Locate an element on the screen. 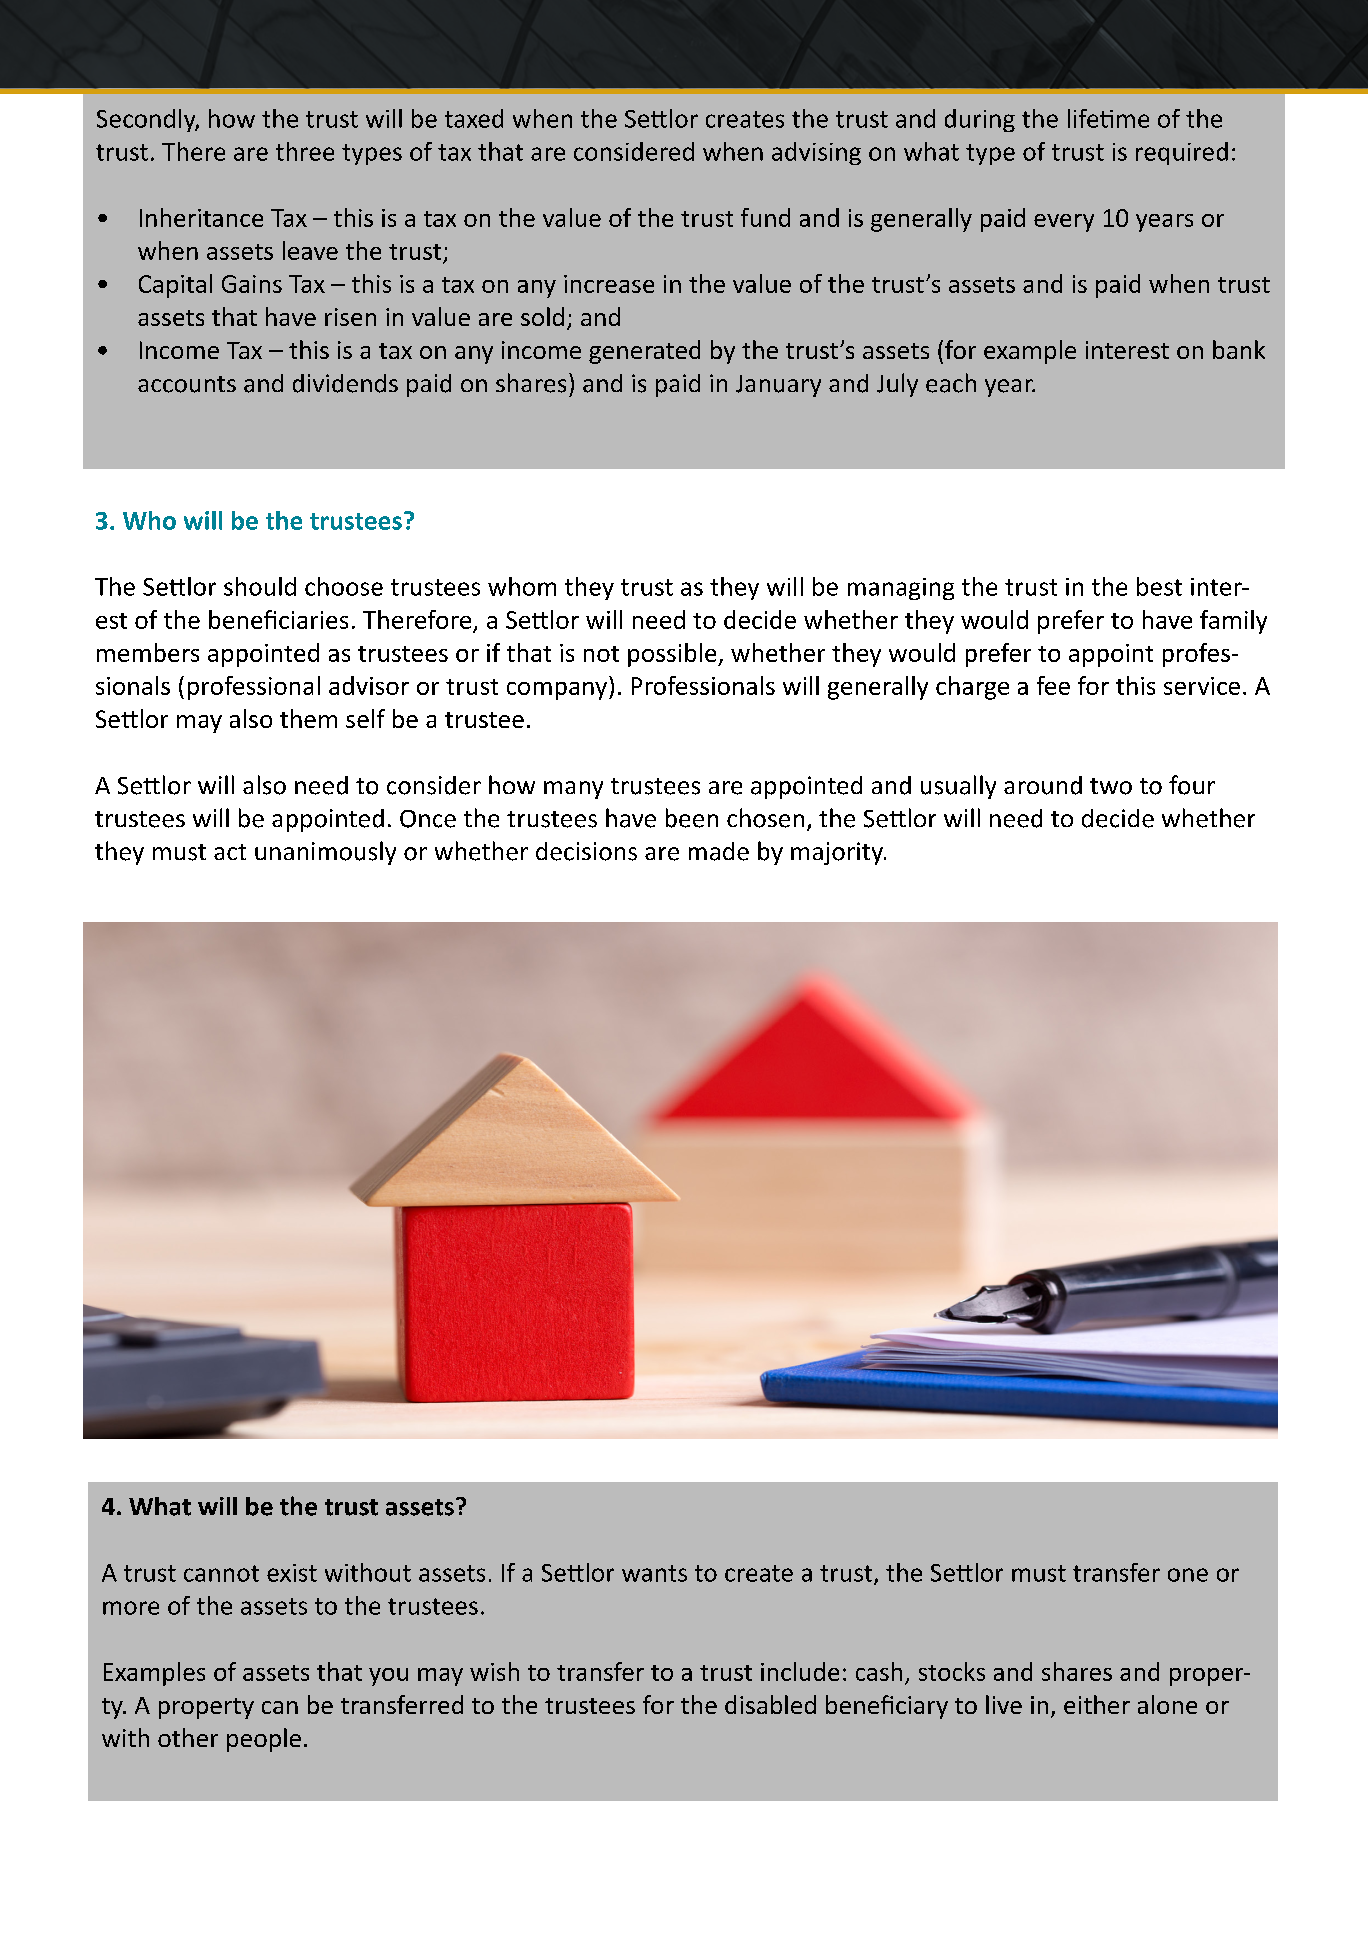  possible is located at coordinates (673, 655).
